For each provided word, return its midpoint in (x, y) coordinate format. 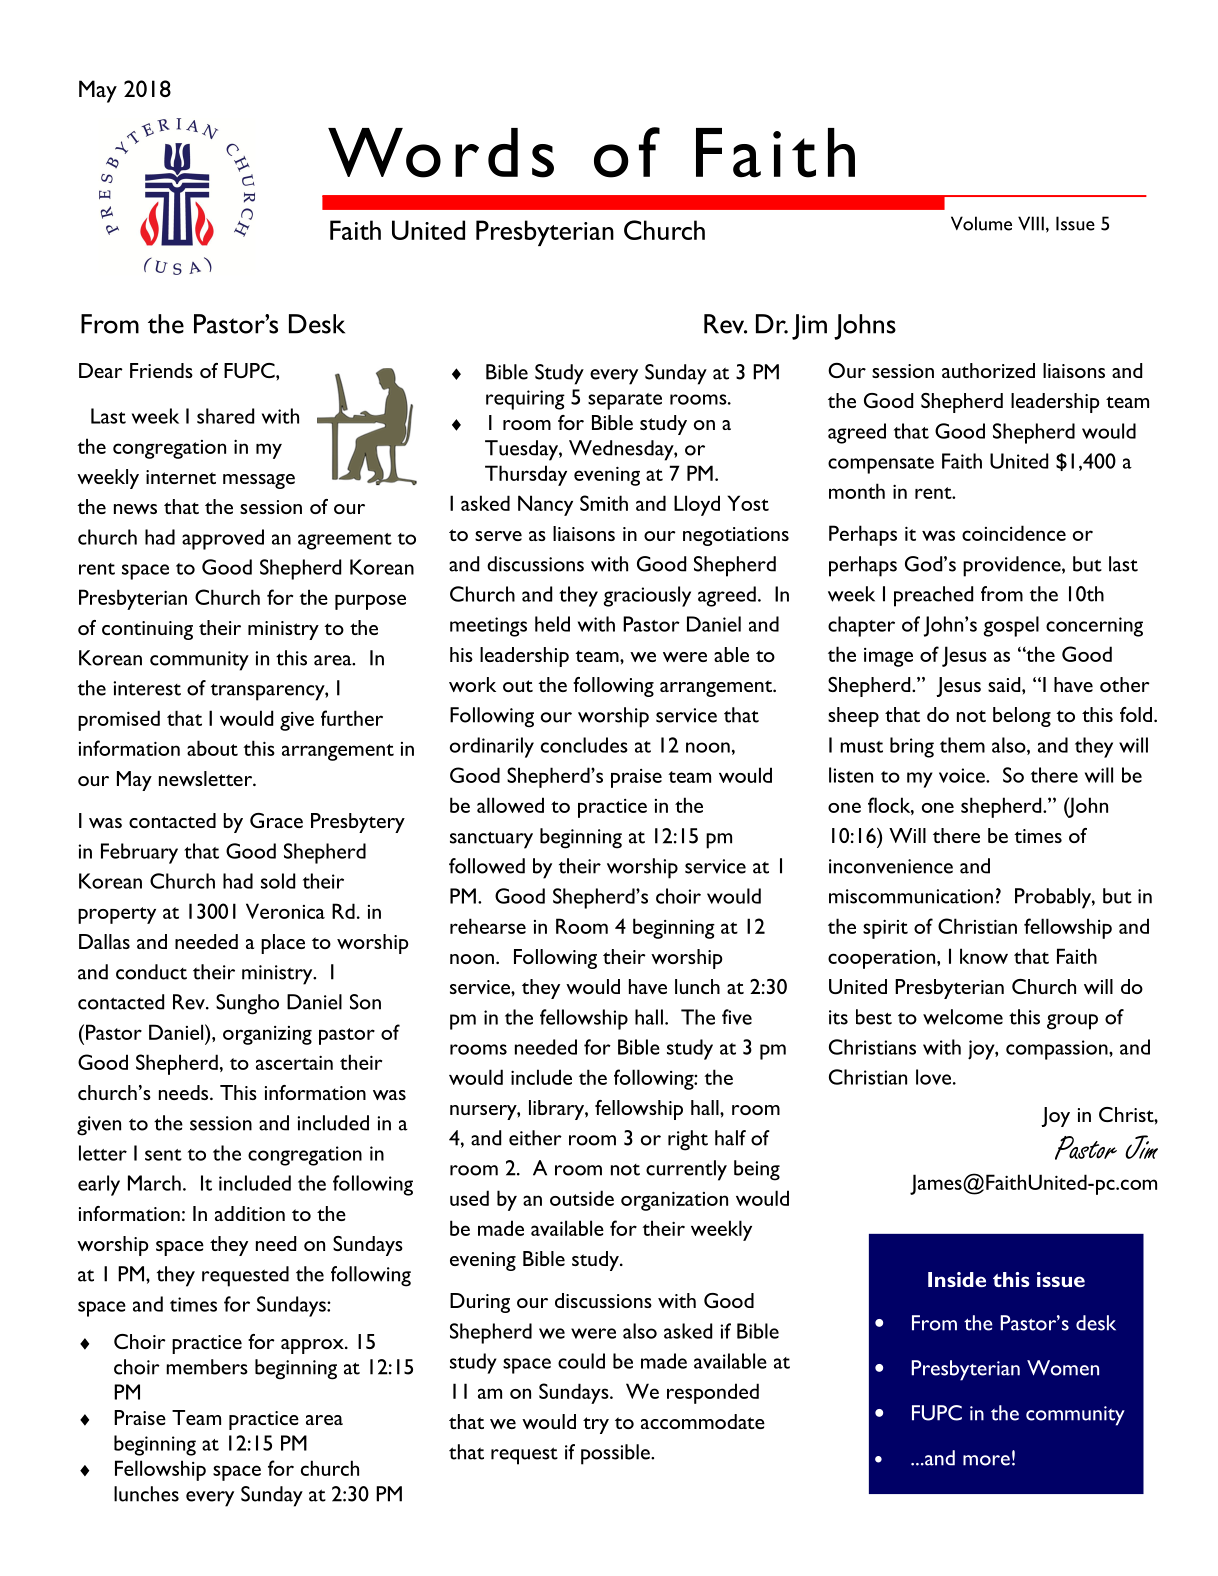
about (212, 748)
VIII (1031, 223)
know (984, 956)
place (283, 944)
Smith (604, 503)
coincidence (1014, 533)
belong (1022, 717)
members (207, 1367)
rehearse (488, 926)
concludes (584, 745)
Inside (957, 1279)
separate (625, 401)
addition (250, 1213)
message (259, 481)
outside (582, 1198)
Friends (161, 370)
